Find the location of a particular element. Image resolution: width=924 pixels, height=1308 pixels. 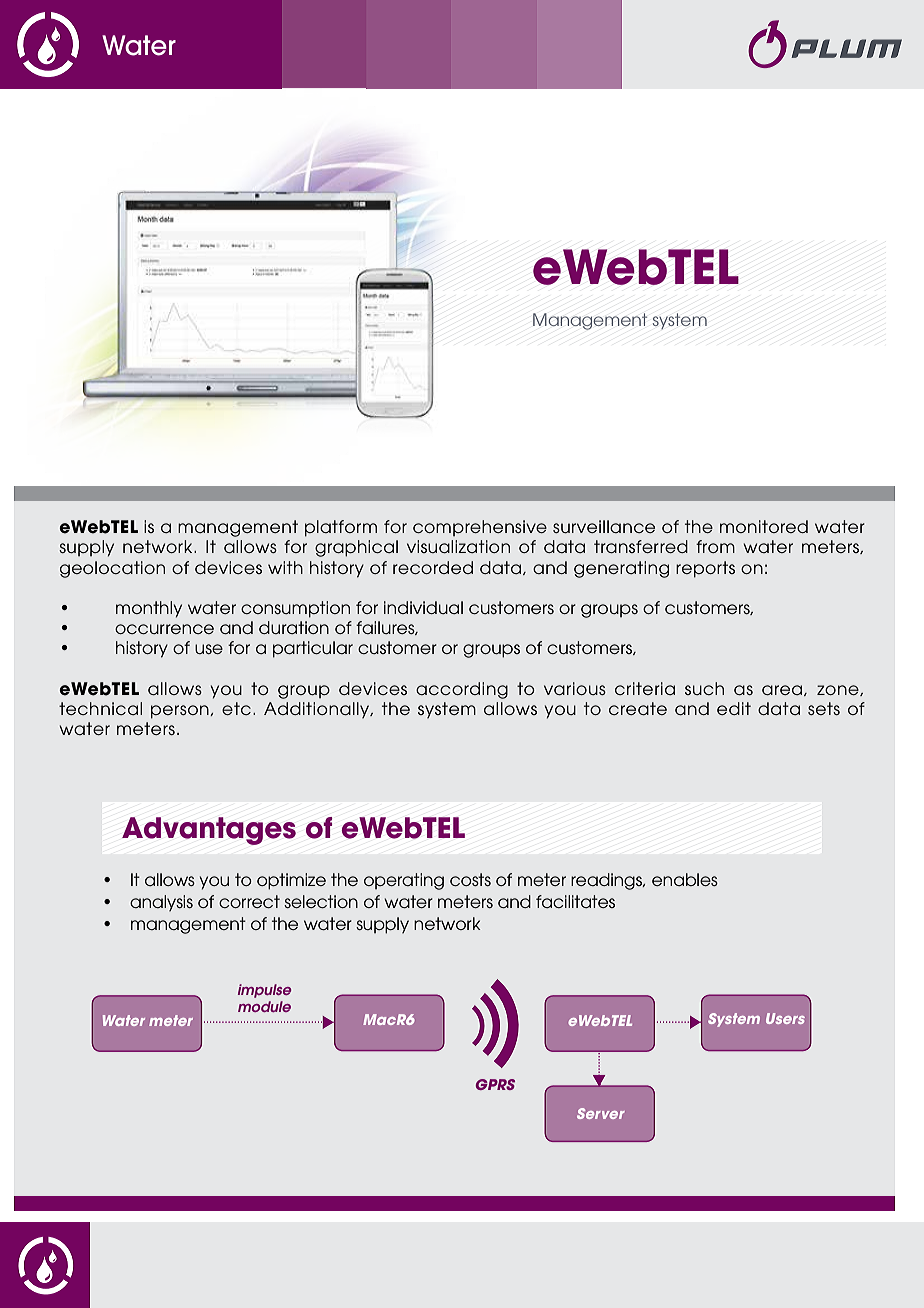

from is located at coordinates (715, 546).
